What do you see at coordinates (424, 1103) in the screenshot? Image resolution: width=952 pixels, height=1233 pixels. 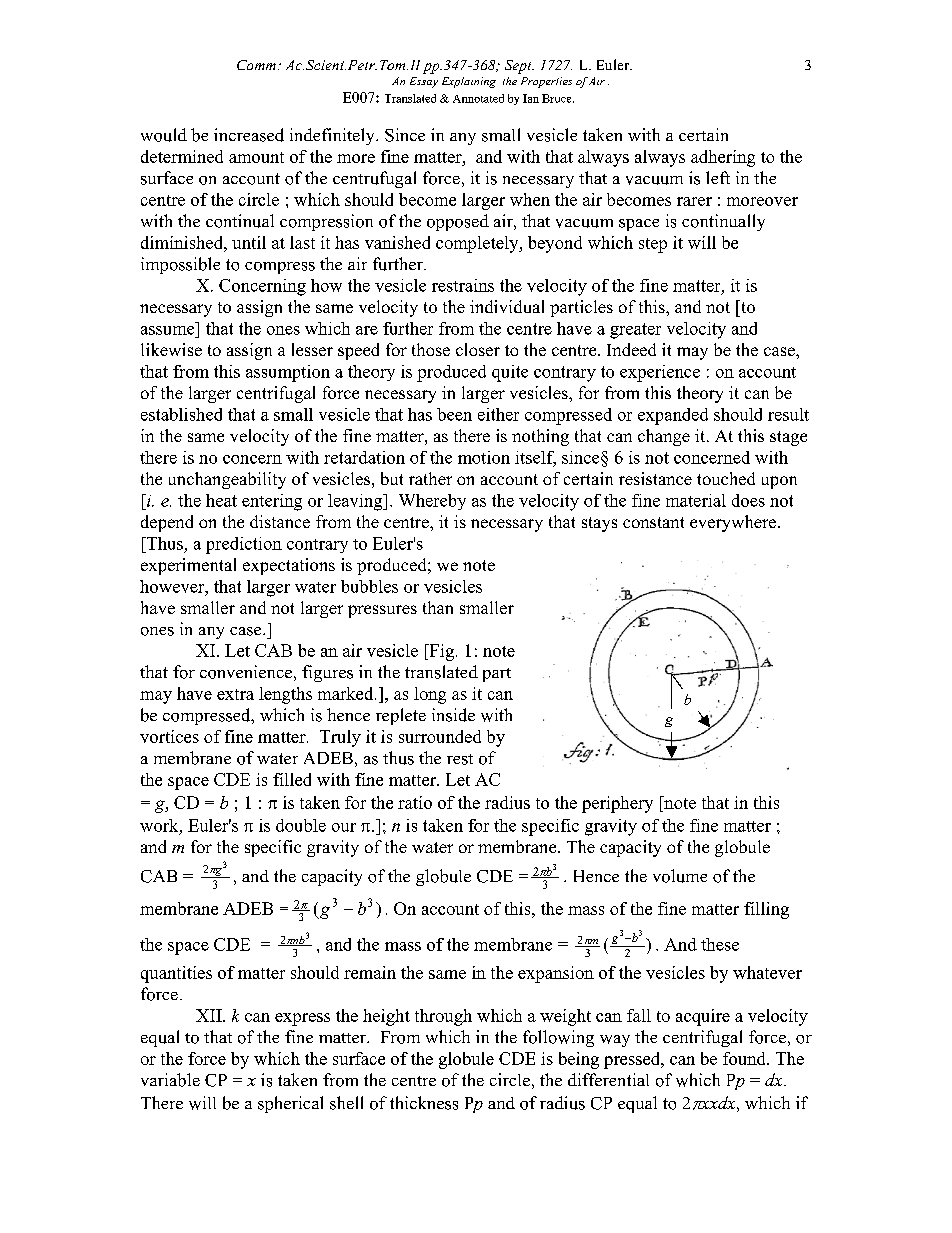 I see `thickness` at bounding box center [424, 1103].
